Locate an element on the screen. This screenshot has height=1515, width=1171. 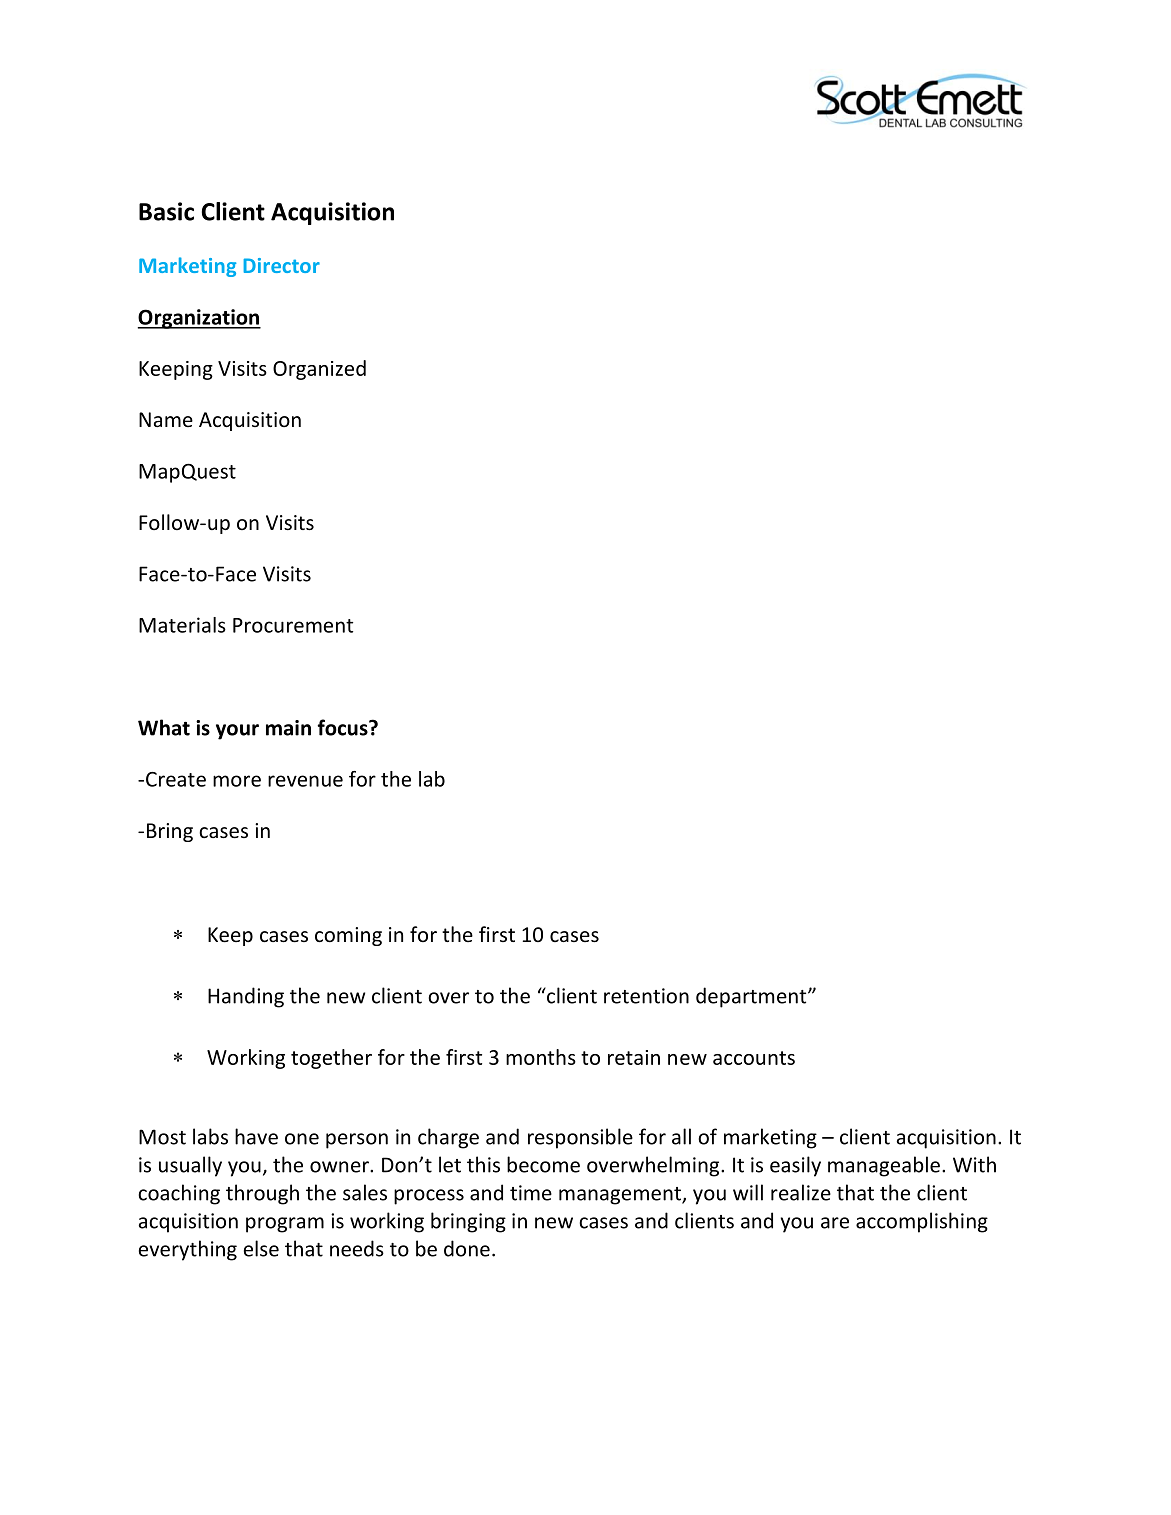
program is located at coordinates (285, 1225).
